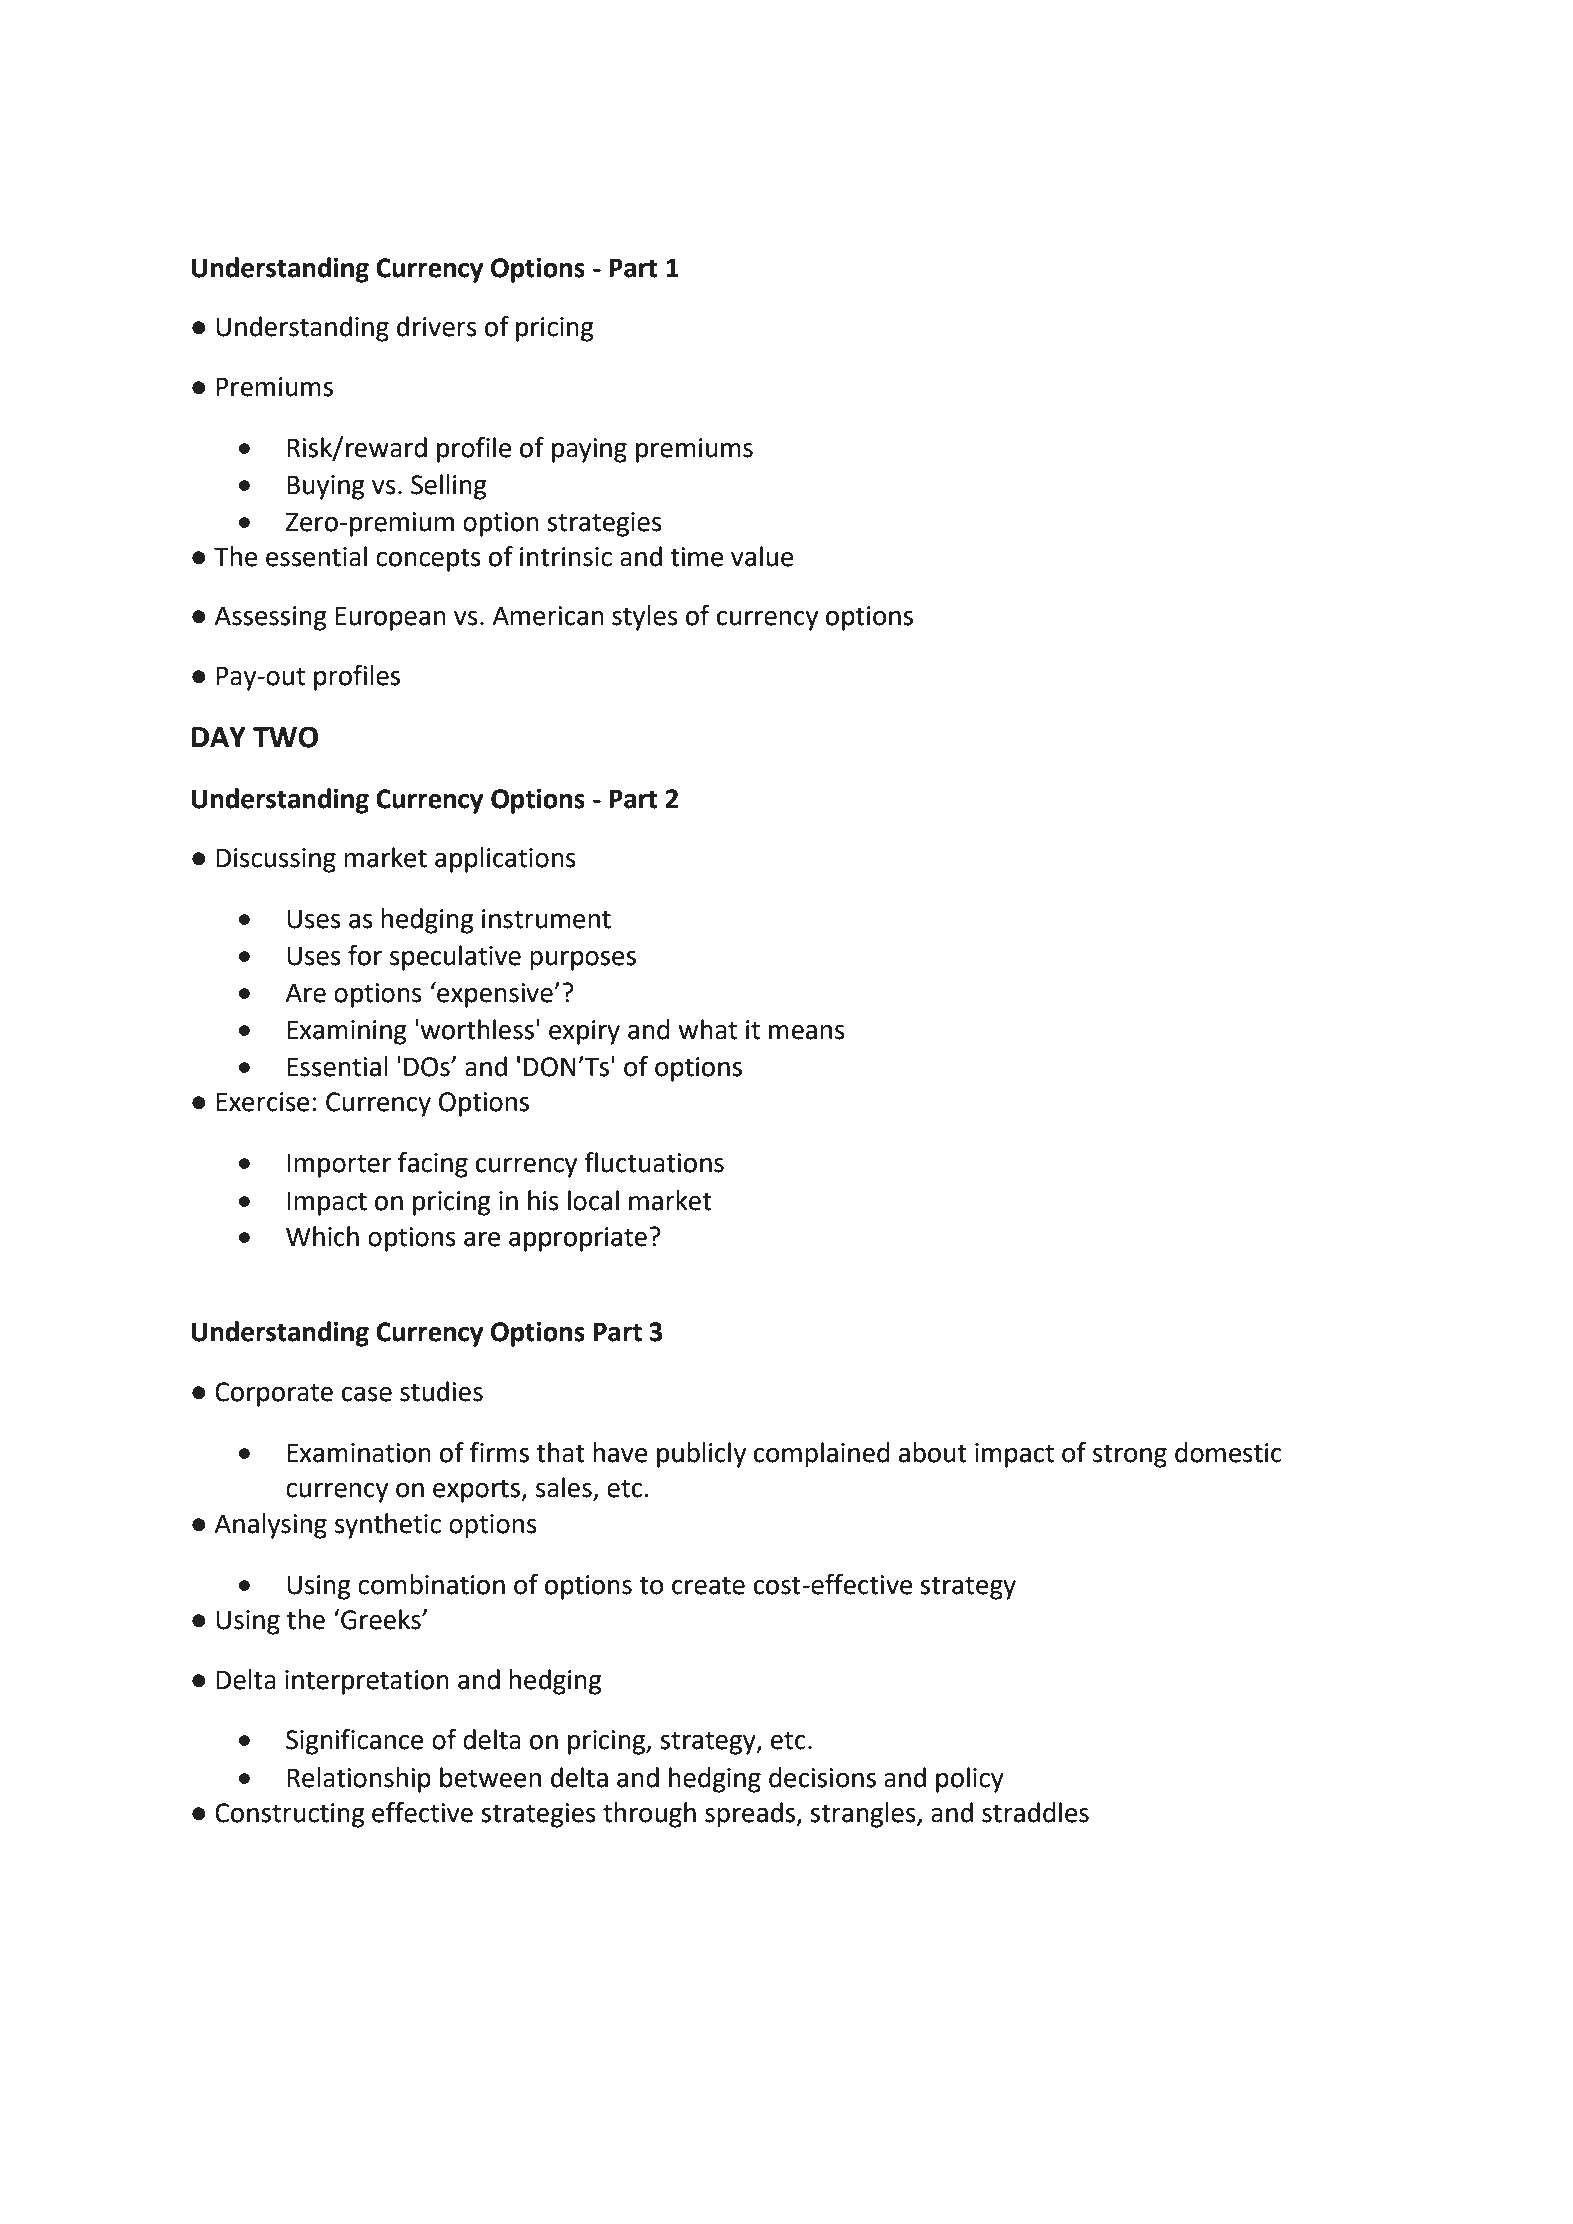  What do you see at coordinates (437, 326) in the document?
I see `drivers` at bounding box center [437, 326].
